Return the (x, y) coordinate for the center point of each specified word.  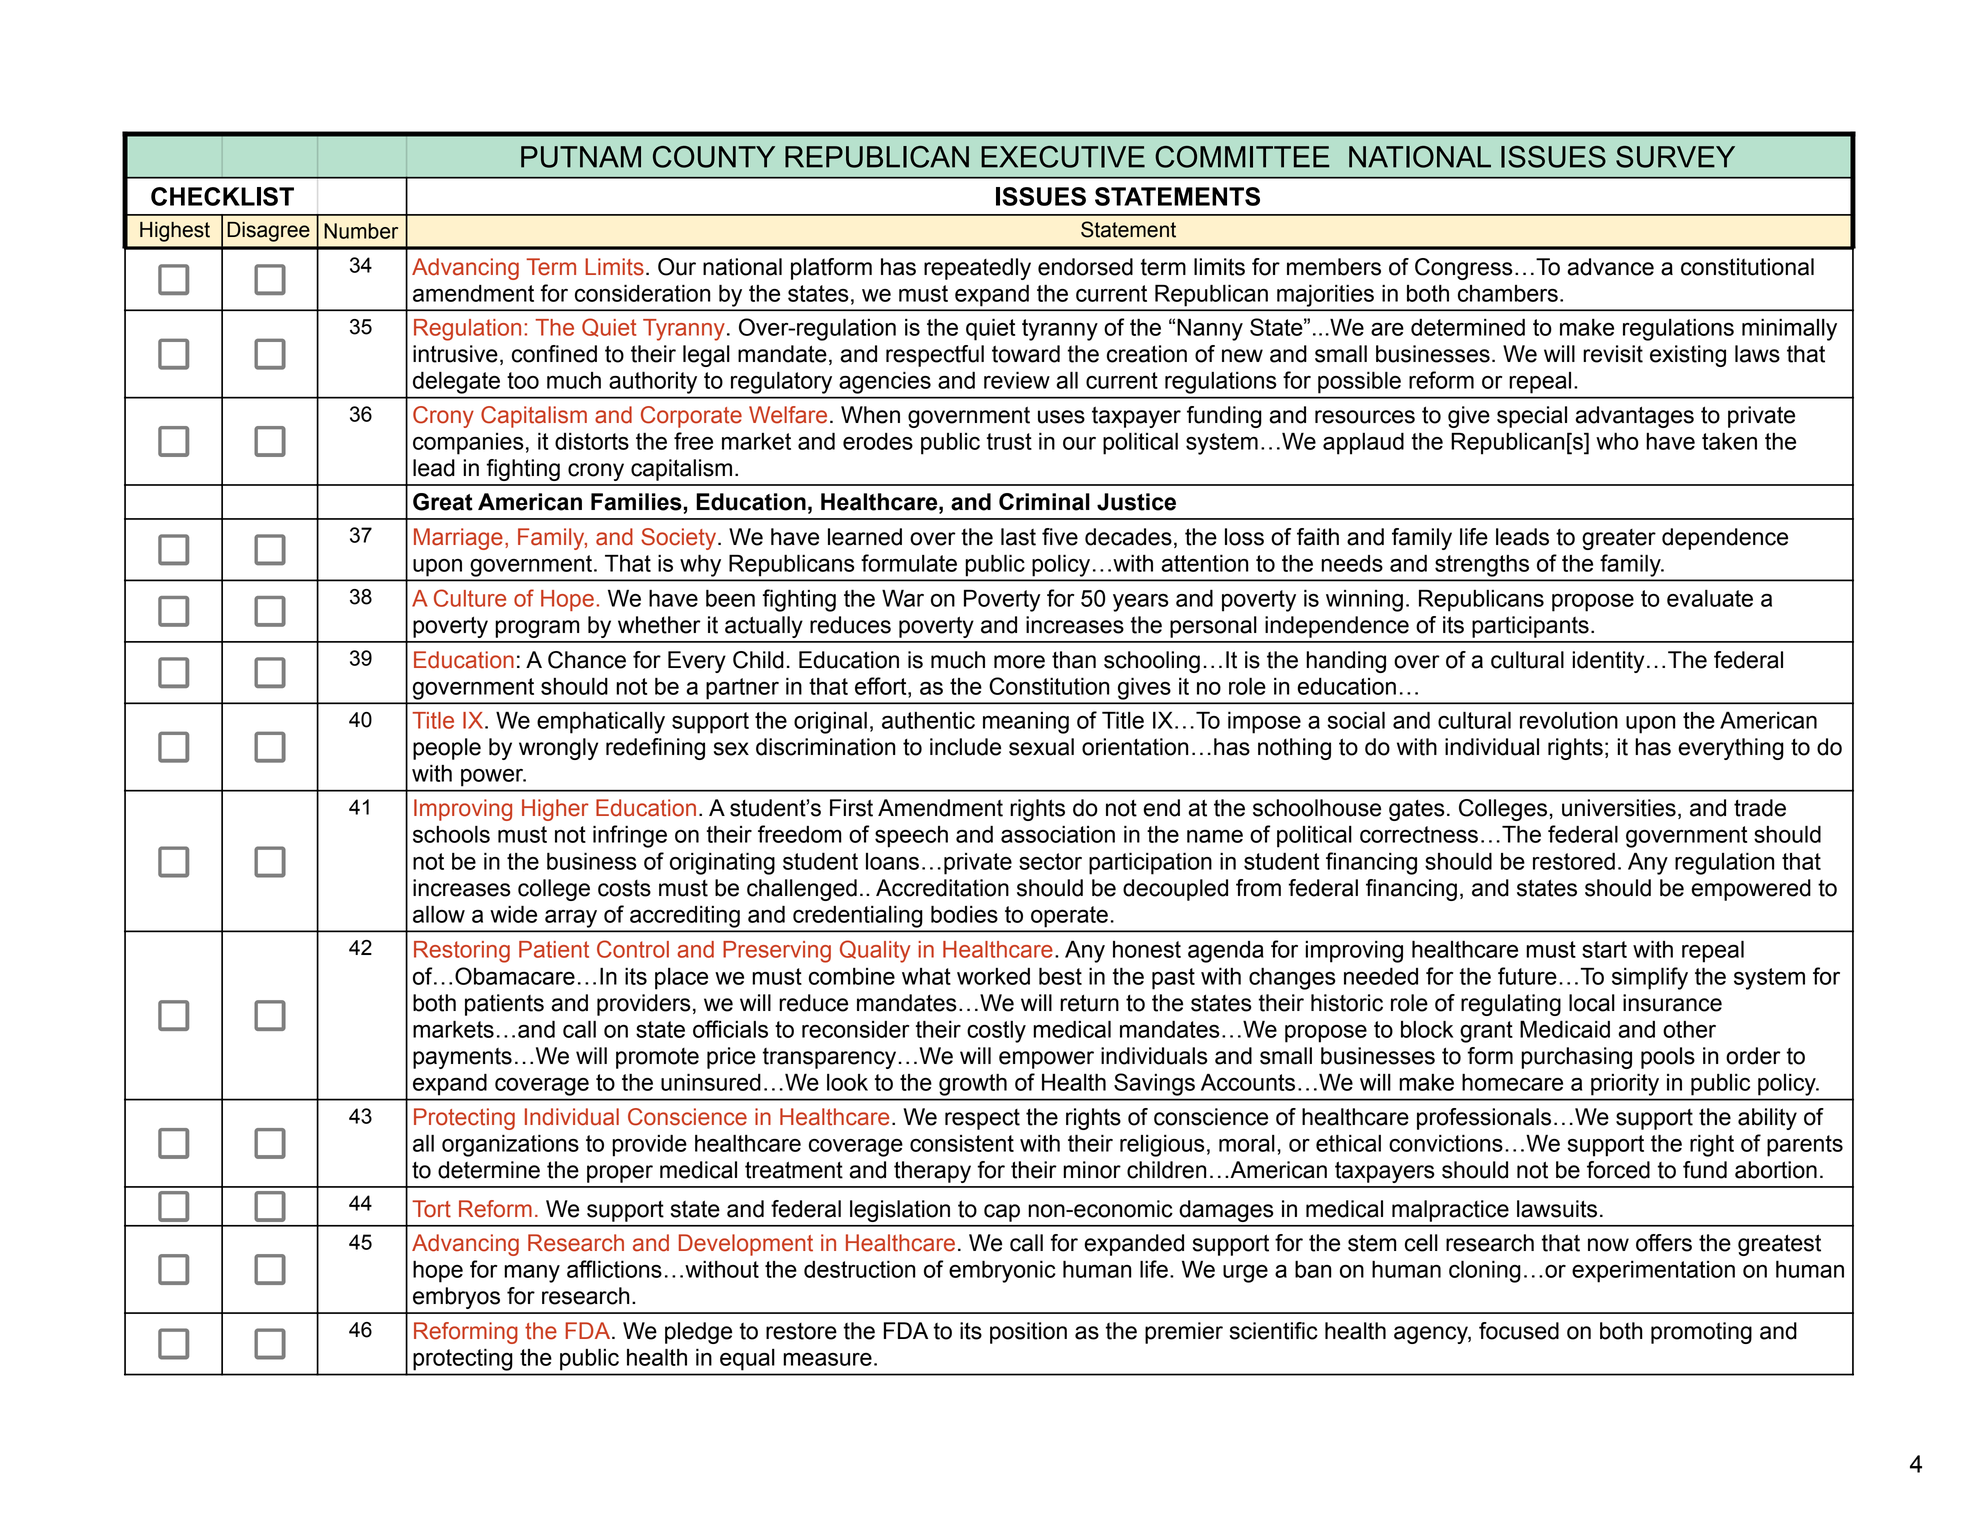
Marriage (458, 539)
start (1604, 949)
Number (361, 231)
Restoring (462, 952)
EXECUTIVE (1063, 157)
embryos (456, 1298)
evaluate (1710, 598)
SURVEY (1675, 157)
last (1018, 537)
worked (993, 976)
